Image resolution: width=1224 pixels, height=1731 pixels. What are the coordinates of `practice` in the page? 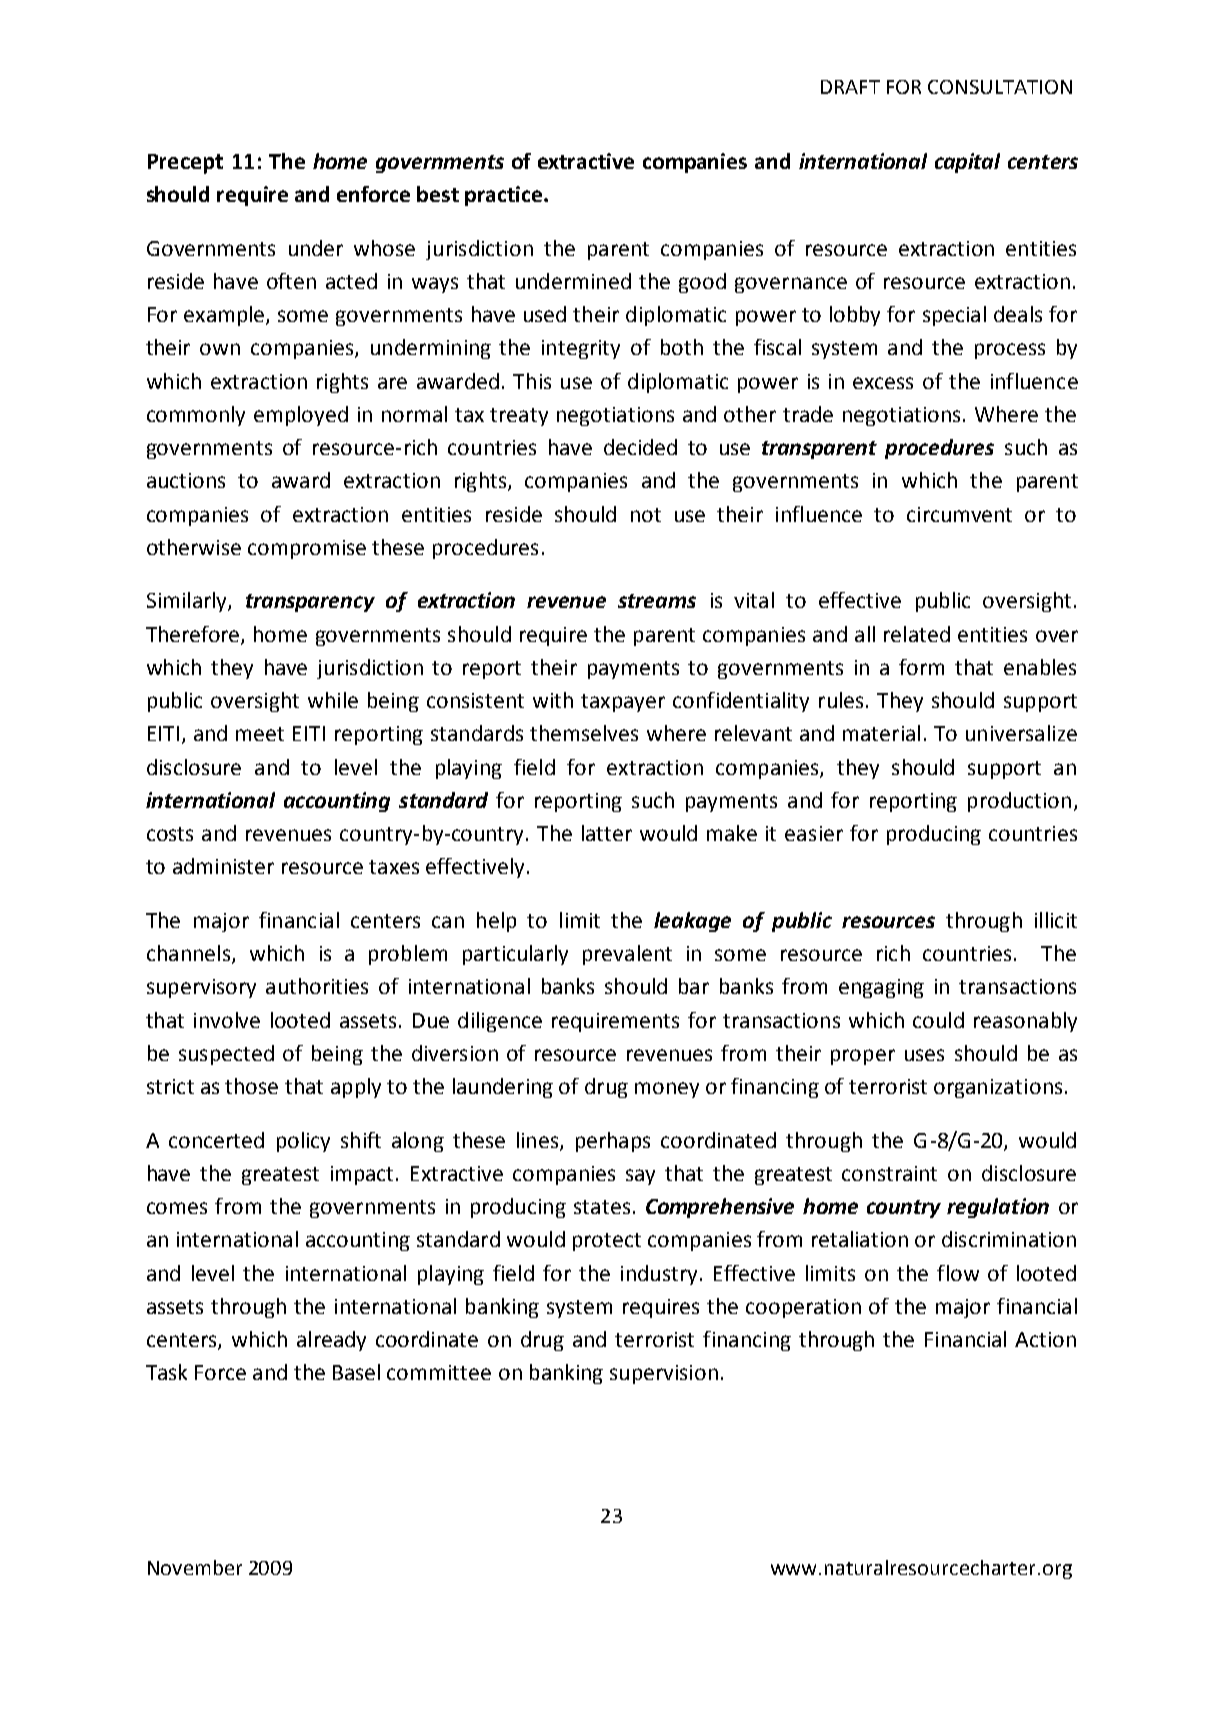 It's located at (505, 196).
